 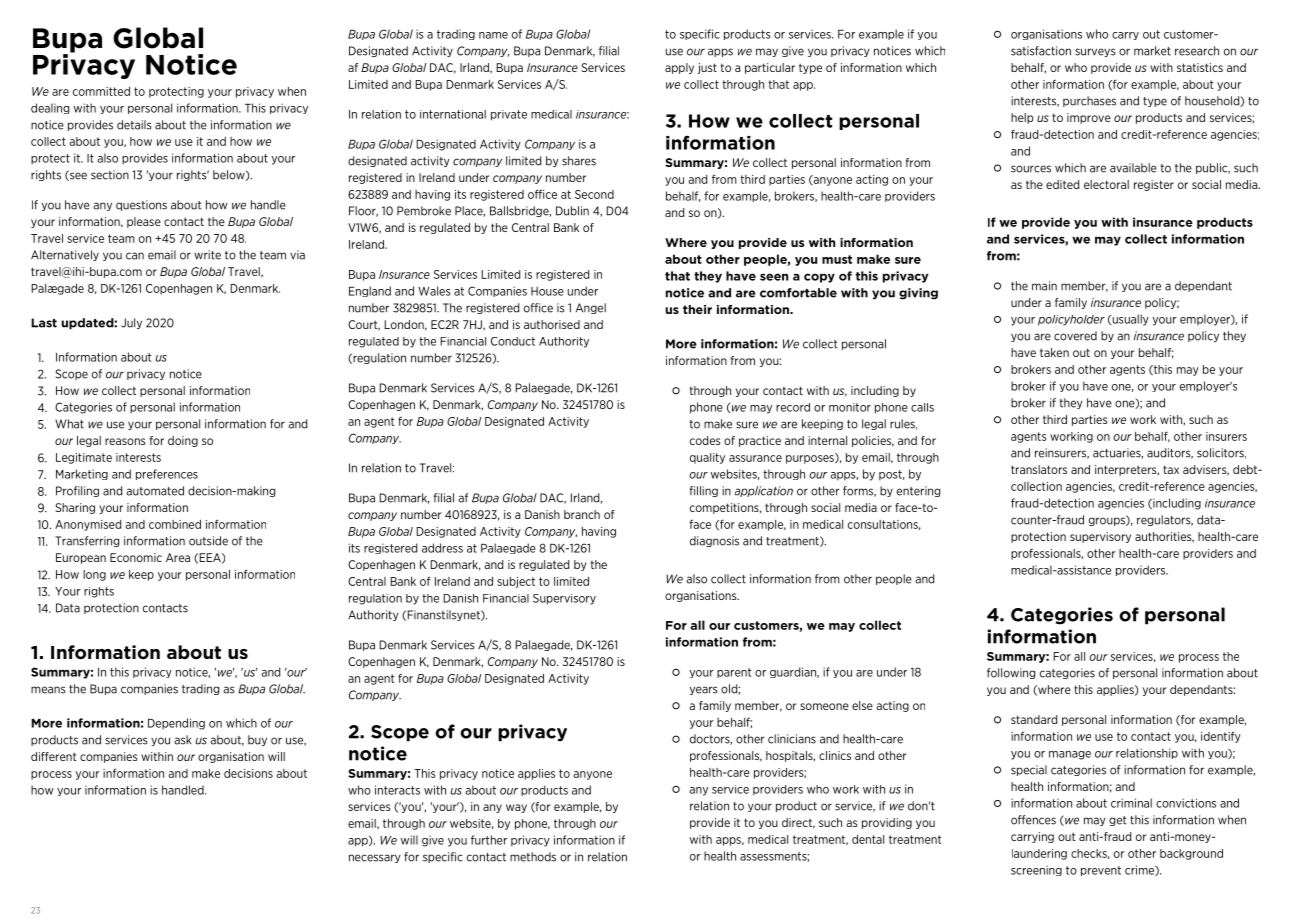 I want to click on committed, so click(x=101, y=91).
